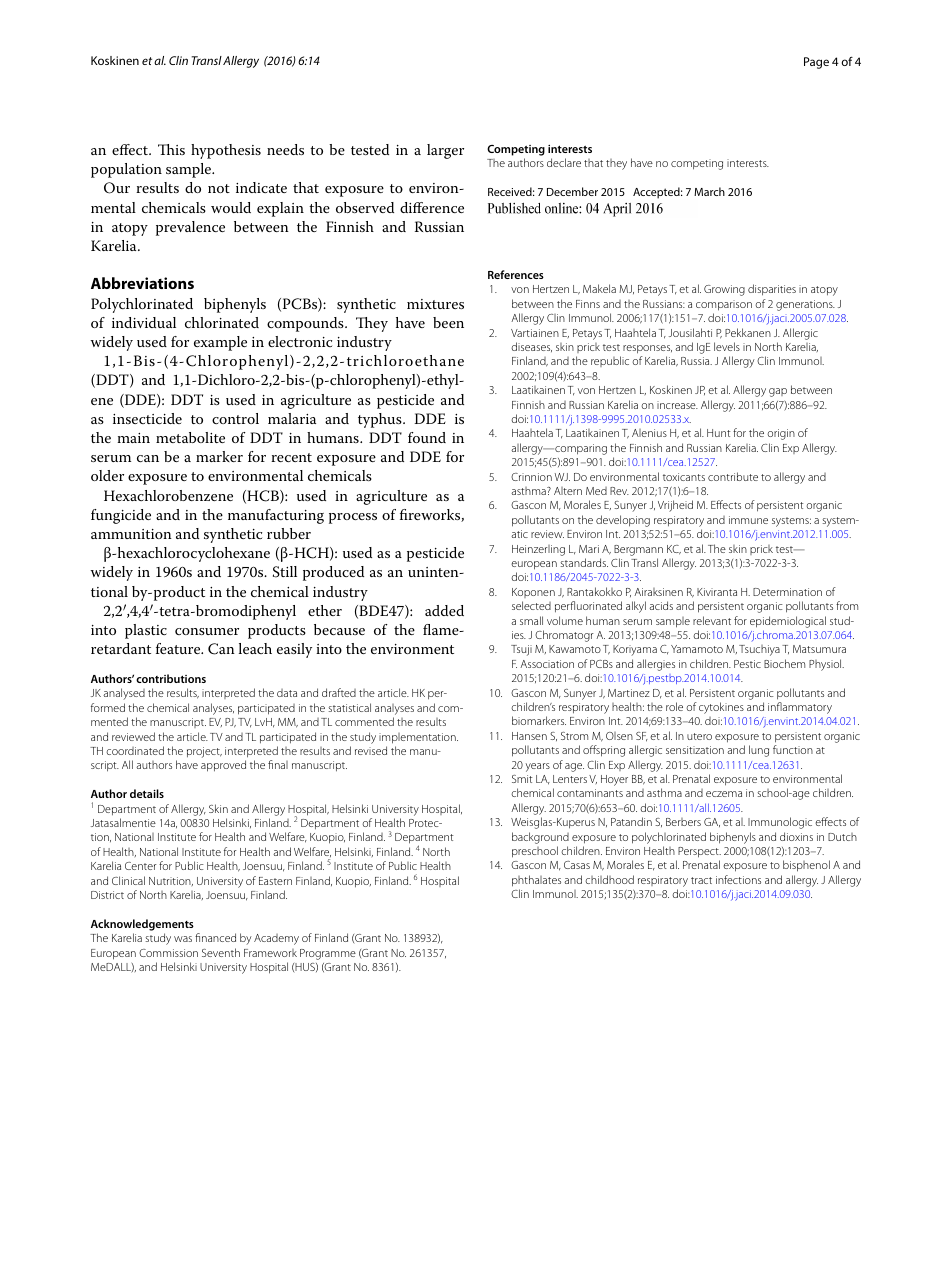  I want to click on Biochem, so click(784, 663).
